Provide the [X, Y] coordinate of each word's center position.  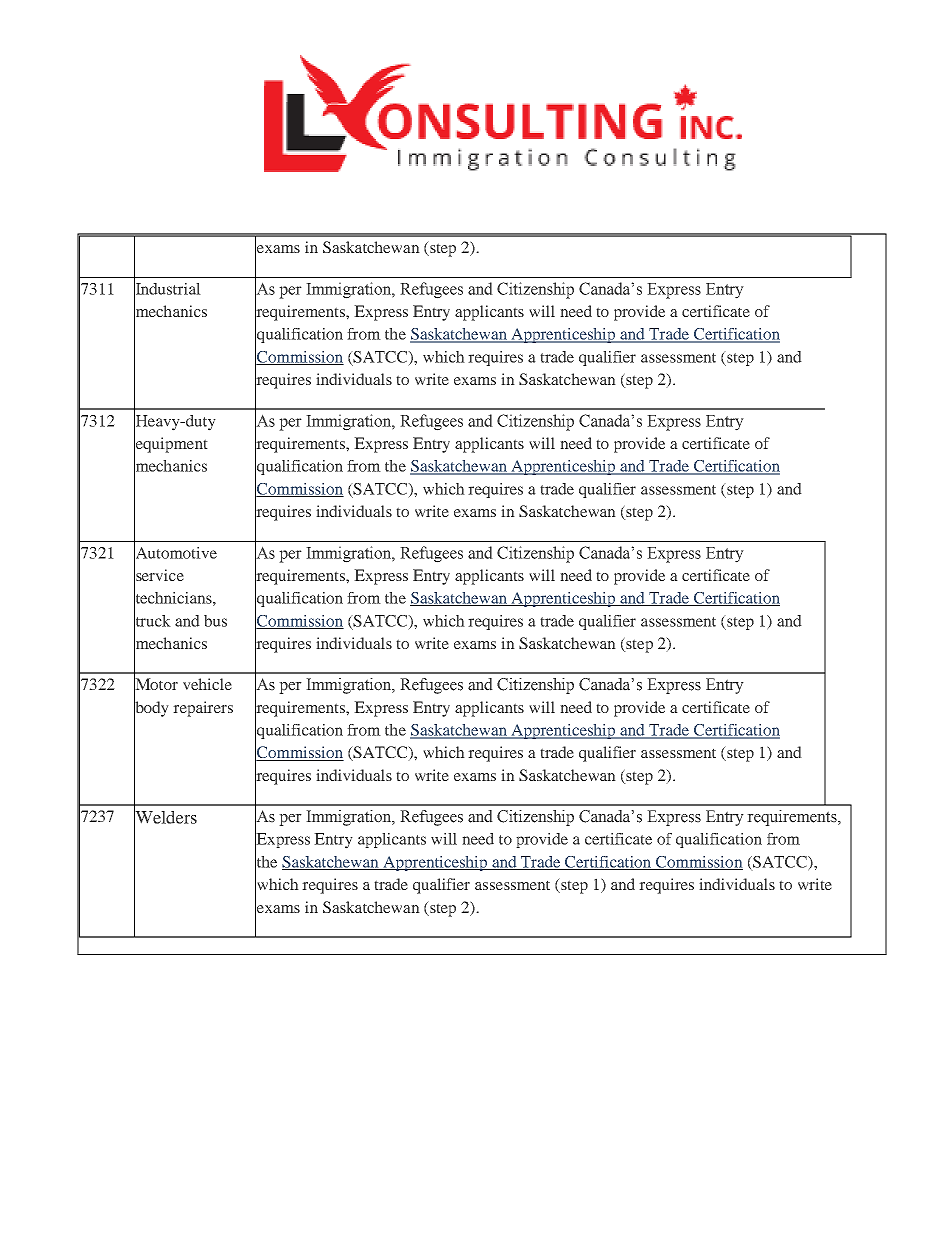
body [151, 709]
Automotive [175, 552]
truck [152, 620]
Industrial [167, 288]
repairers [203, 709]
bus [215, 621]
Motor [156, 684]
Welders [165, 817]
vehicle [207, 684]
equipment [171, 445]
